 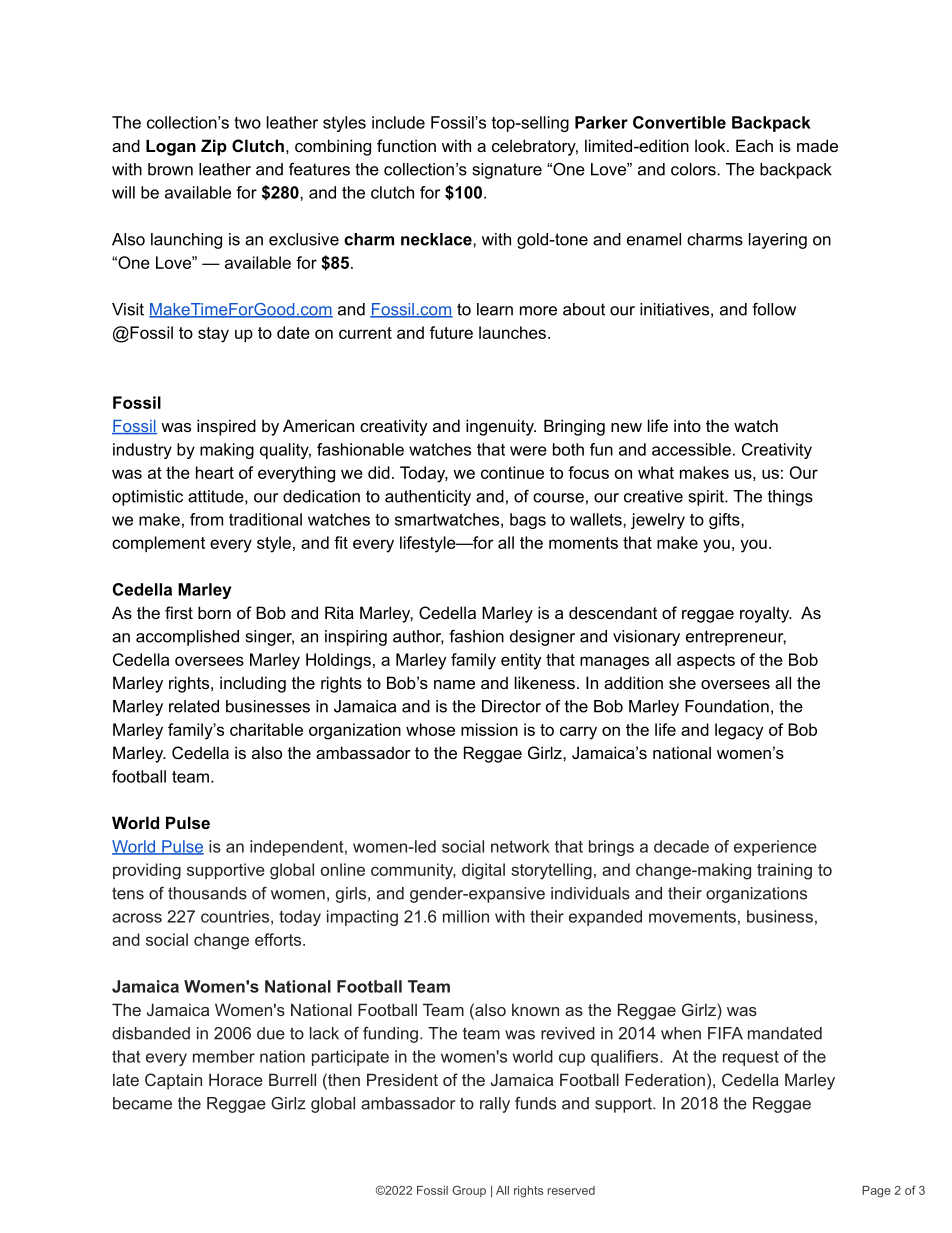 I want to click on made, so click(x=817, y=145).
